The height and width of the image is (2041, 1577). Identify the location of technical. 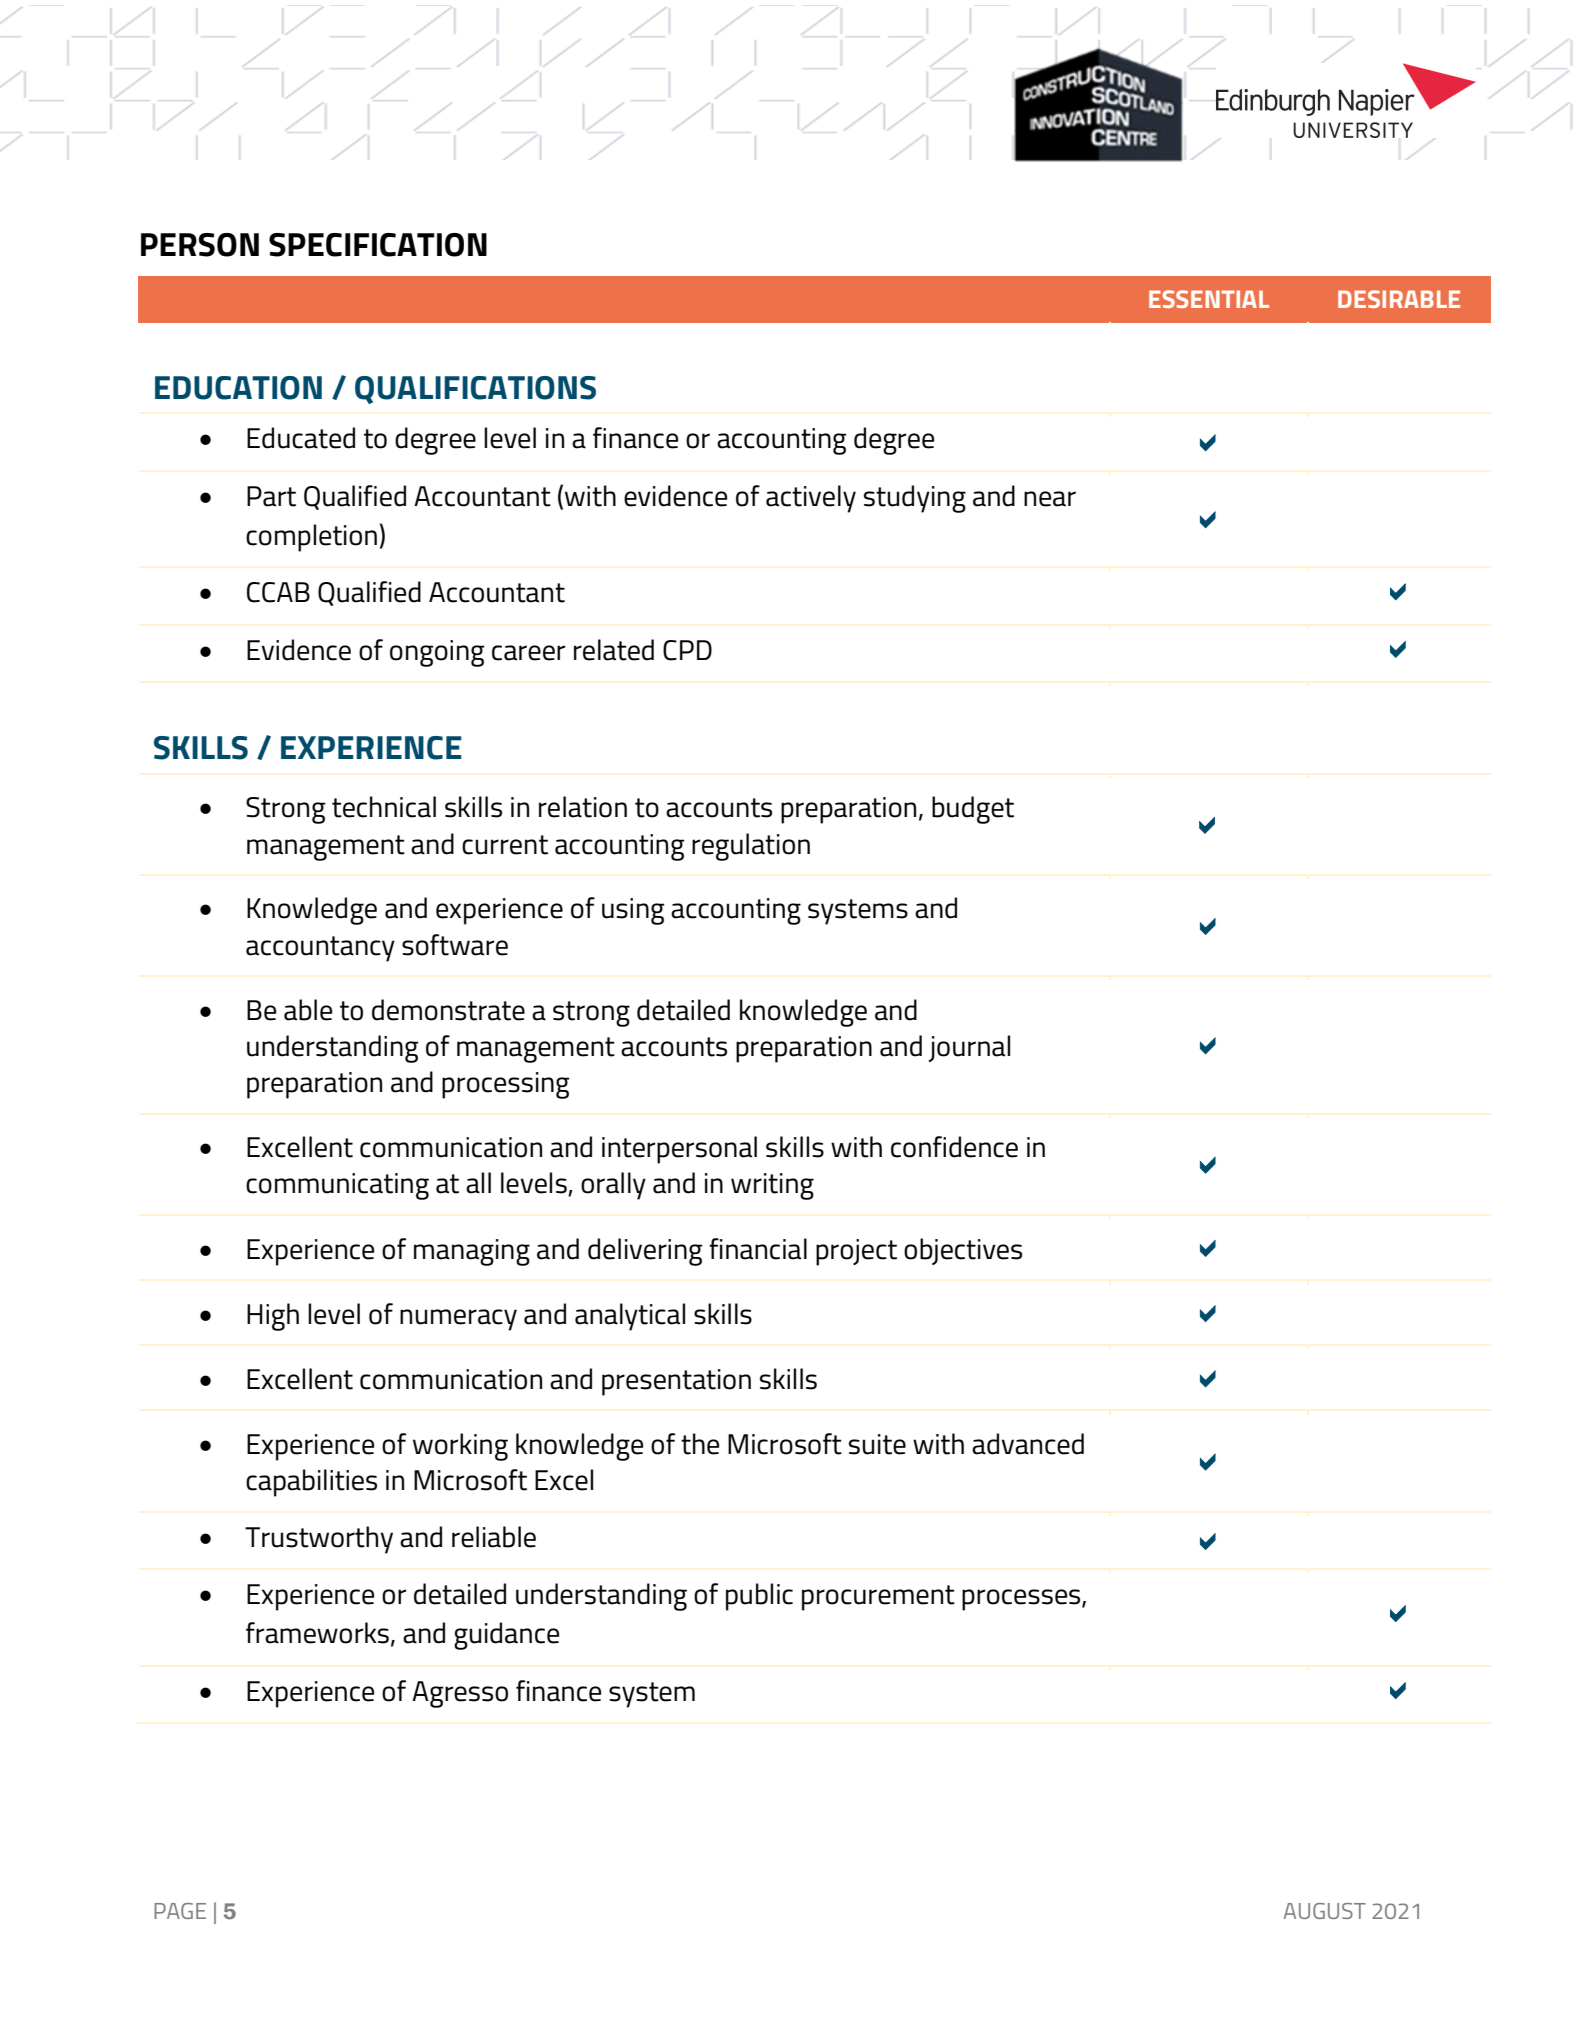
(384, 807).
